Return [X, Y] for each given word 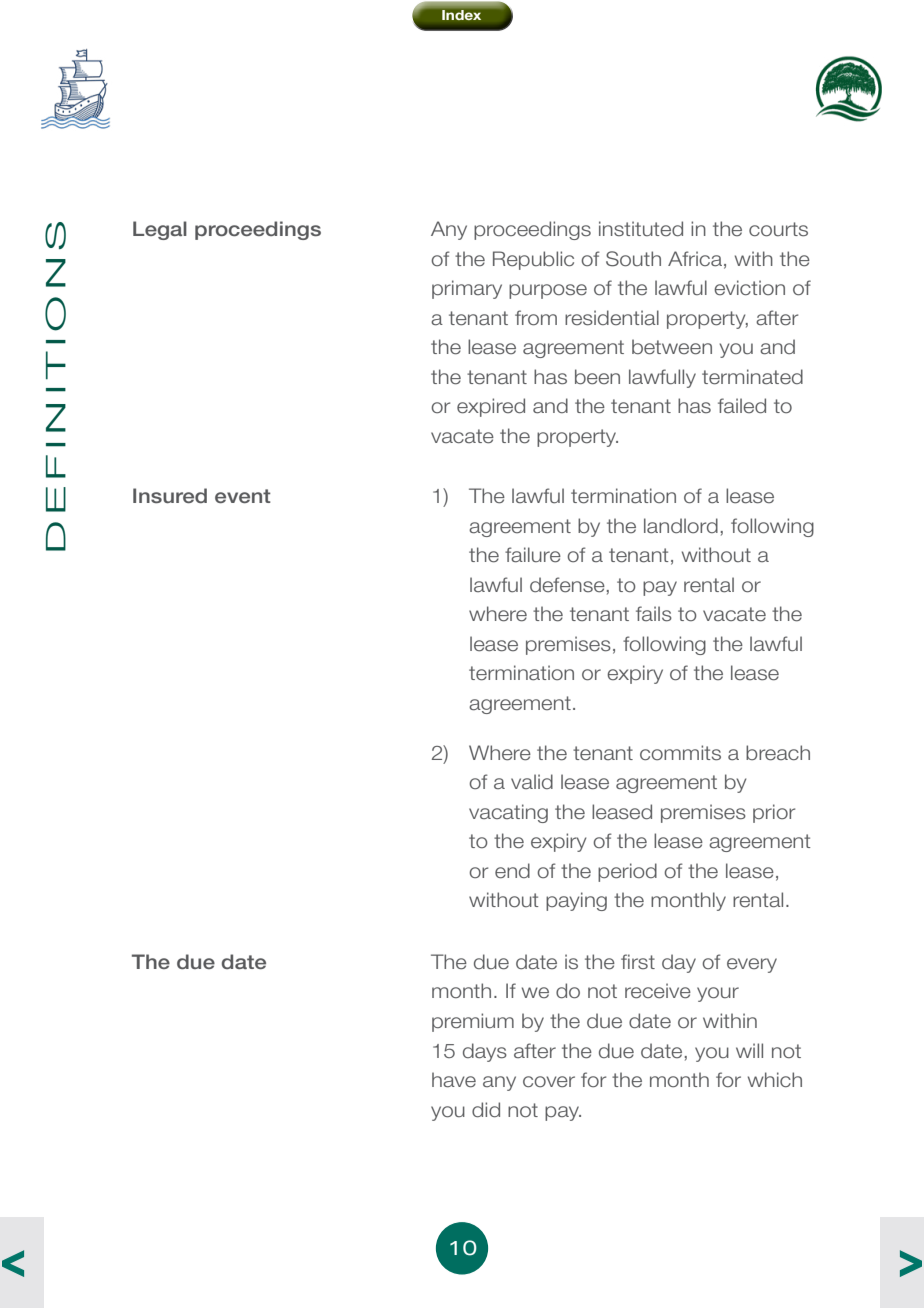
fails [654, 614]
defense [567, 585]
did [486, 1110]
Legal [160, 230]
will [749, 1050]
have [454, 1080]
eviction [749, 287]
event [243, 496]
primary [467, 289]
